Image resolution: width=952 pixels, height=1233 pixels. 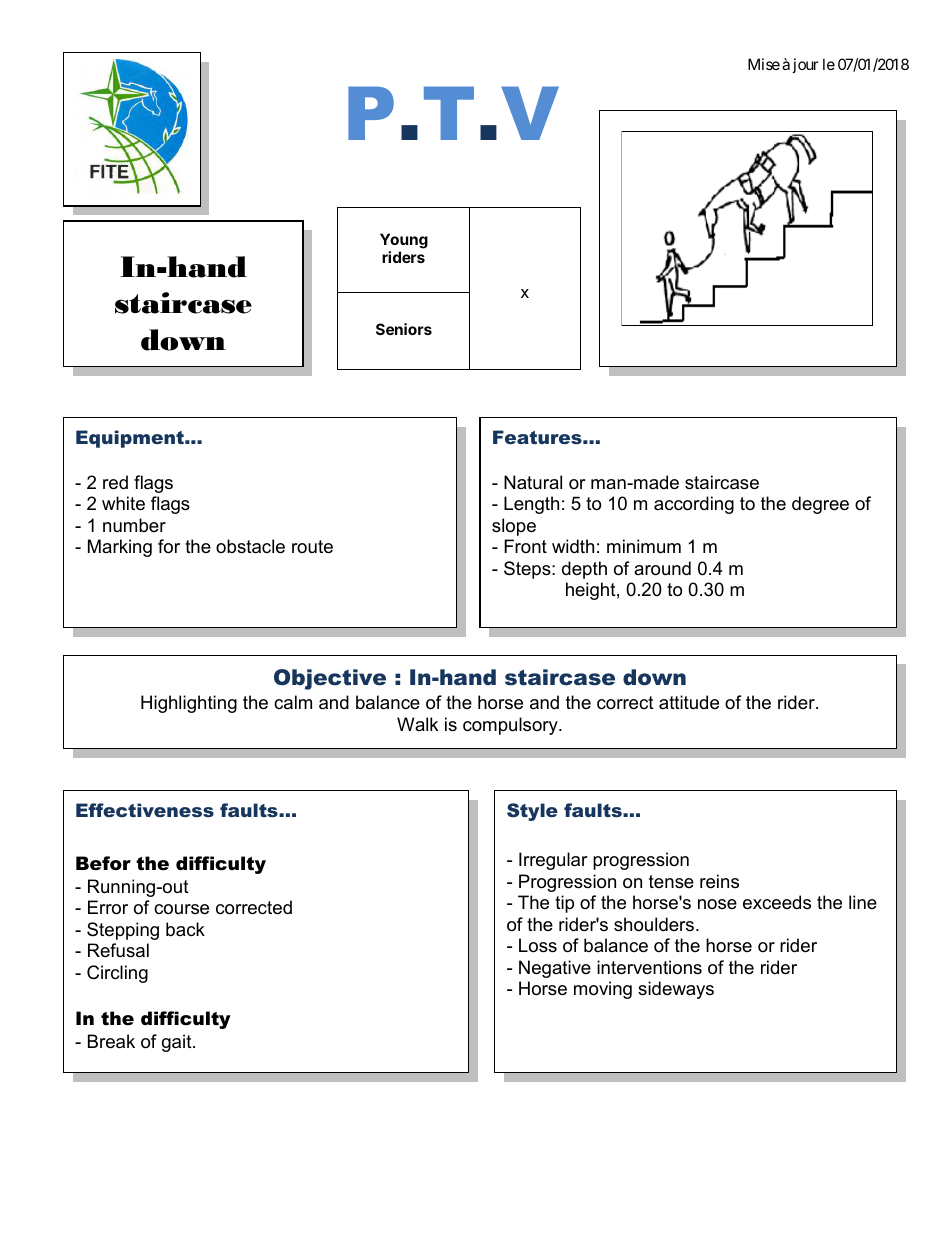 I want to click on compulsory, so click(x=511, y=726).
